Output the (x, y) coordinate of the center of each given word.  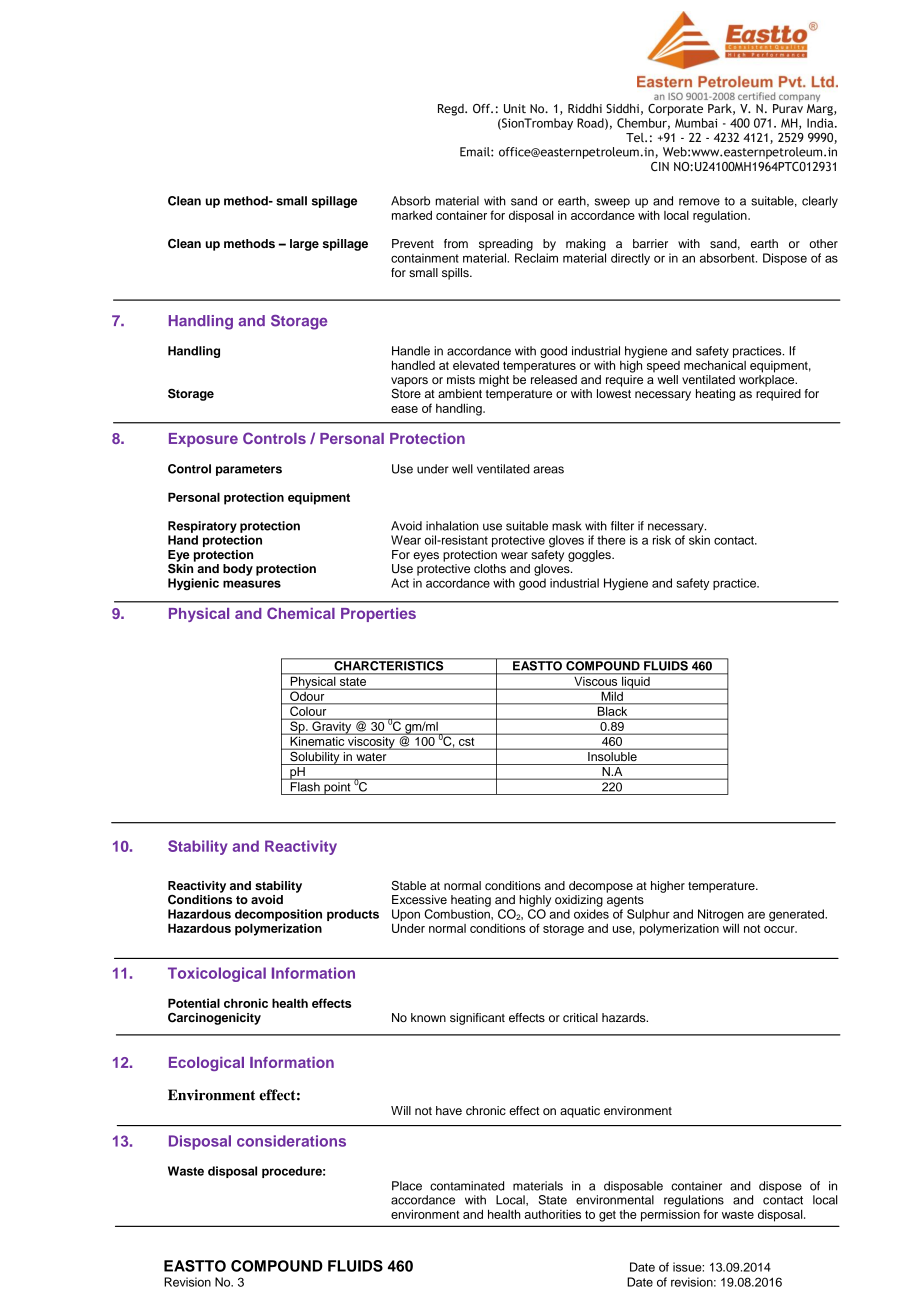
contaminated (467, 1186)
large (304, 245)
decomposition (278, 915)
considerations (291, 1141)
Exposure (203, 440)
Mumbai (696, 123)
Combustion (458, 914)
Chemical (301, 613)
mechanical (715, 365)
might (494, 381)
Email (476, 152)
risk (662, 540)
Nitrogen (721, 916)
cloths (490, 568)
